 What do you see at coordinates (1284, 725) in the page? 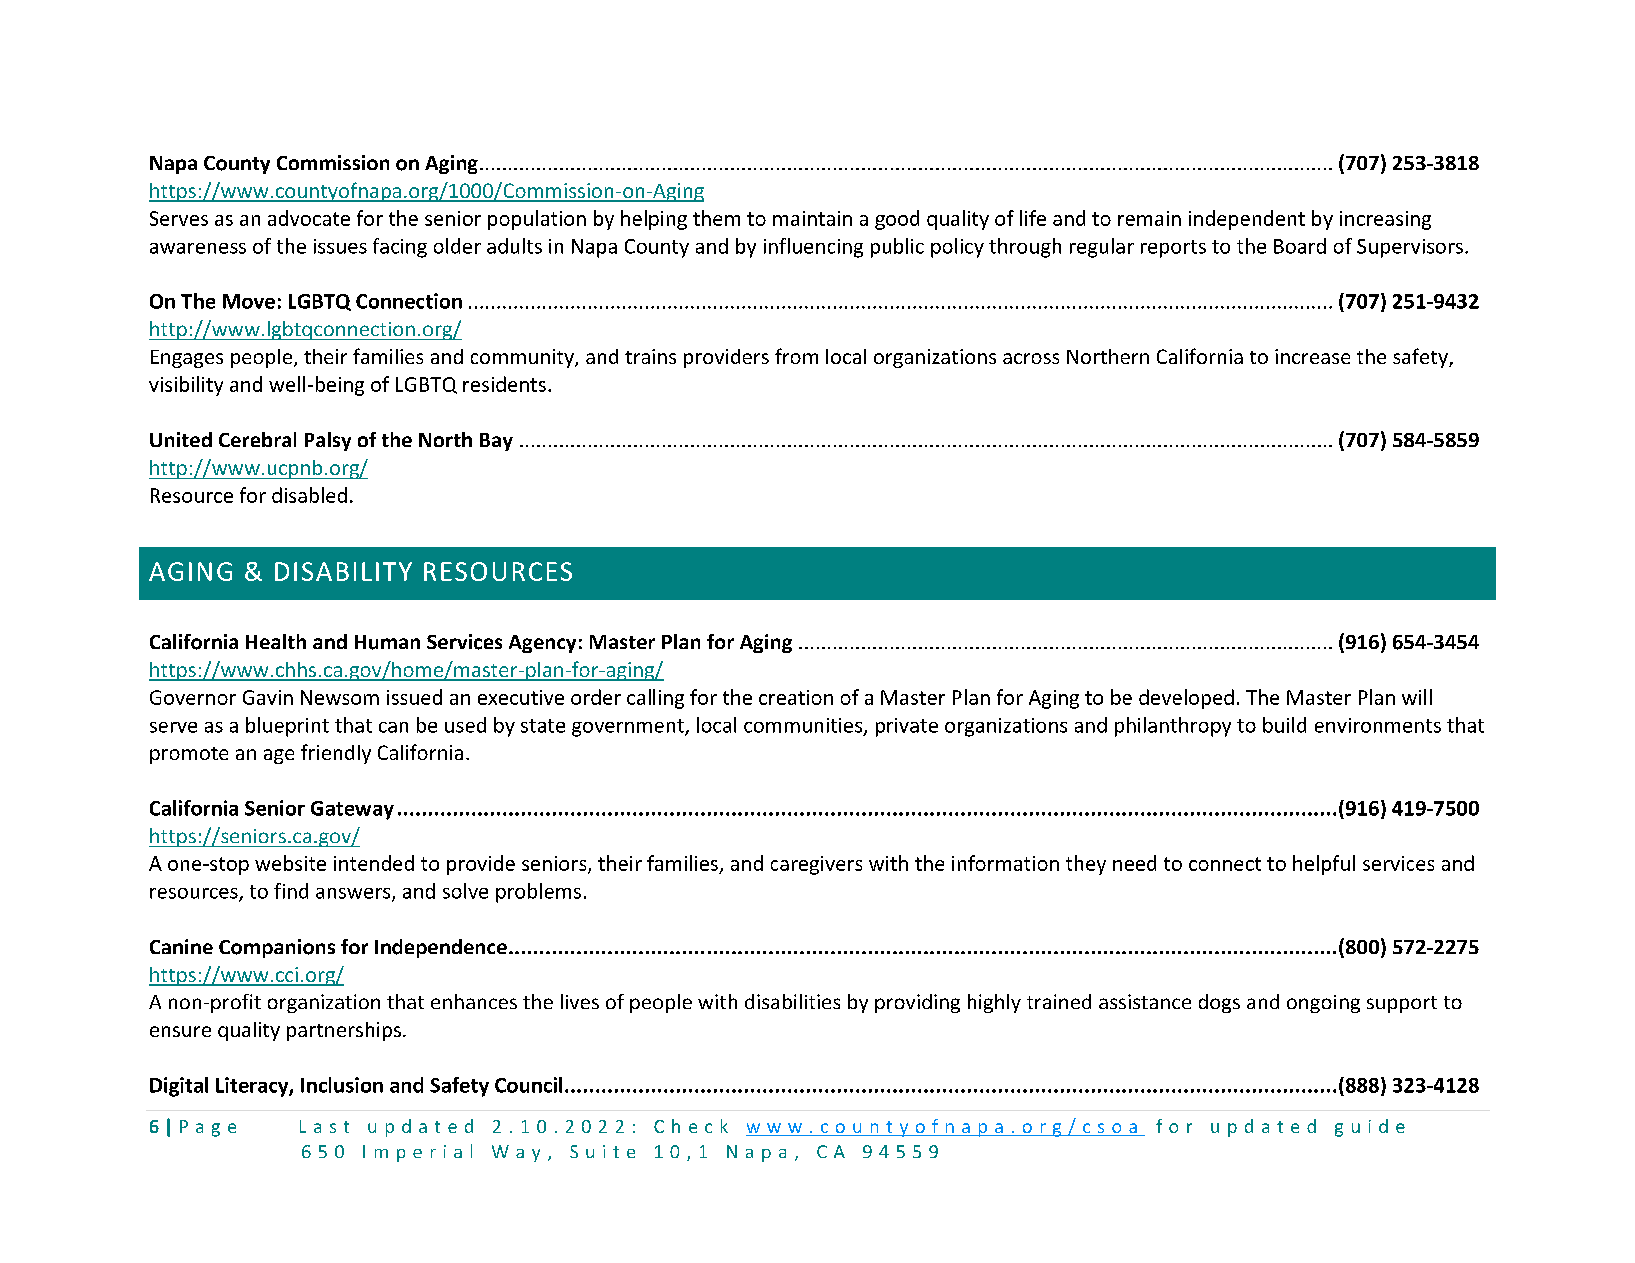
I see `build` at bounding box center [1284, 725].
